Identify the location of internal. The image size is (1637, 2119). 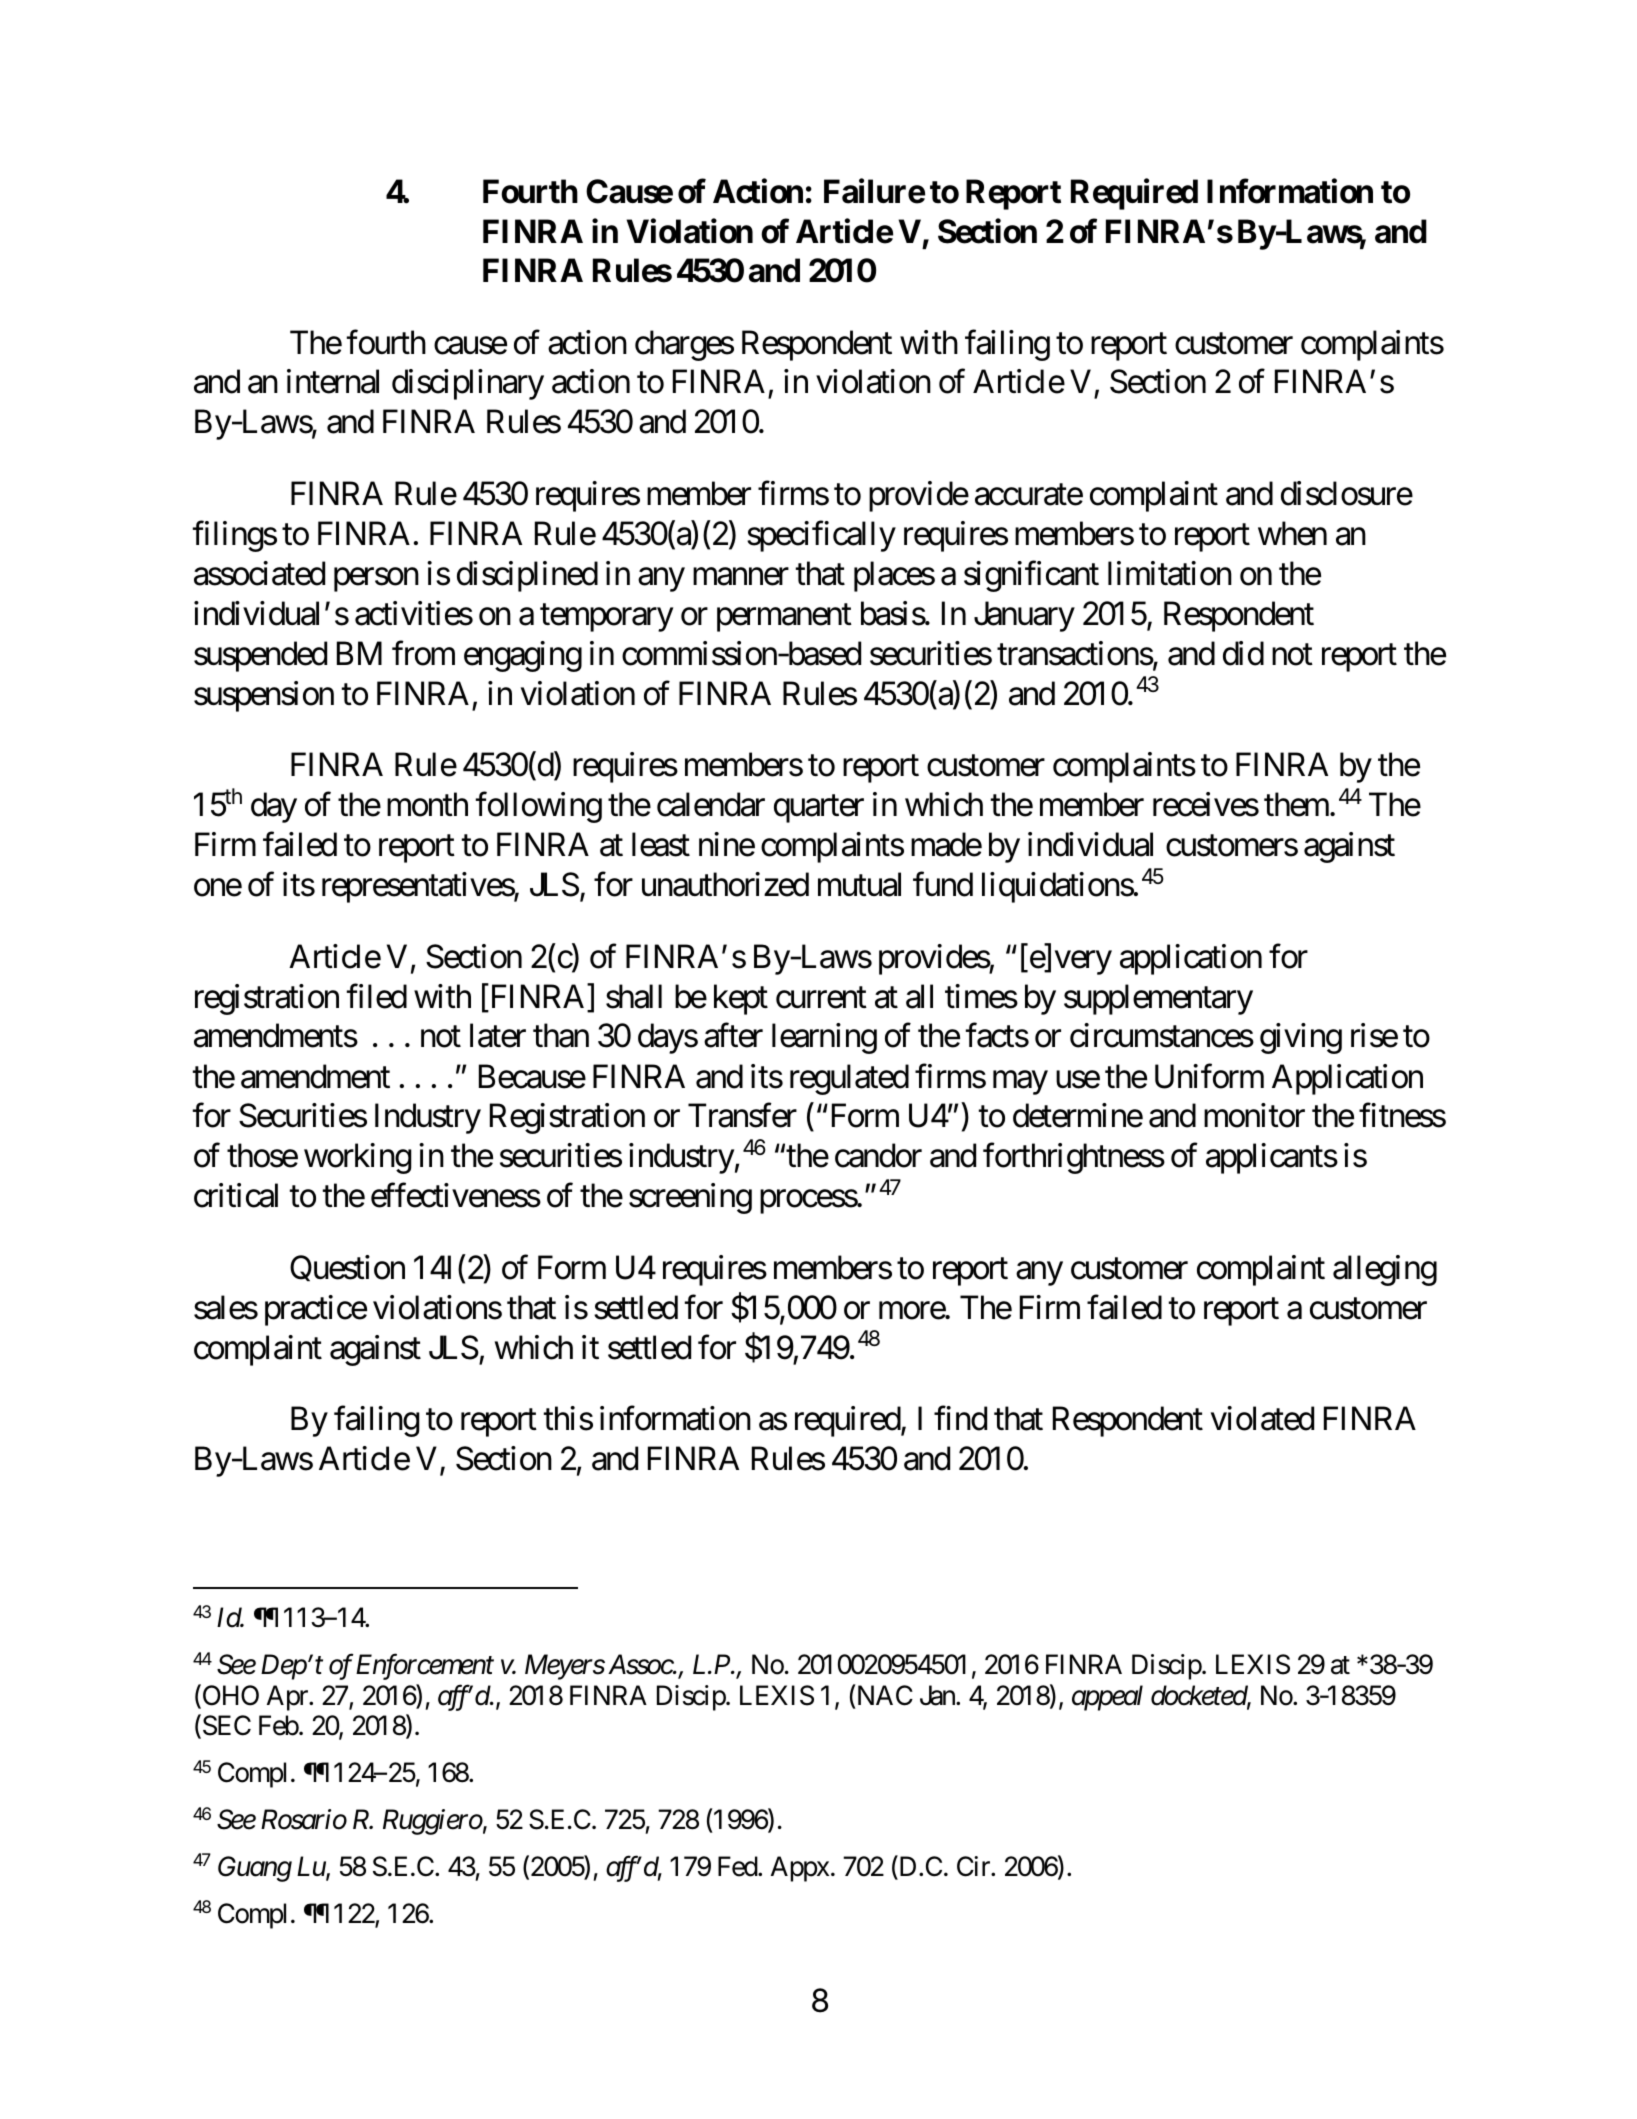
(333, 382).
